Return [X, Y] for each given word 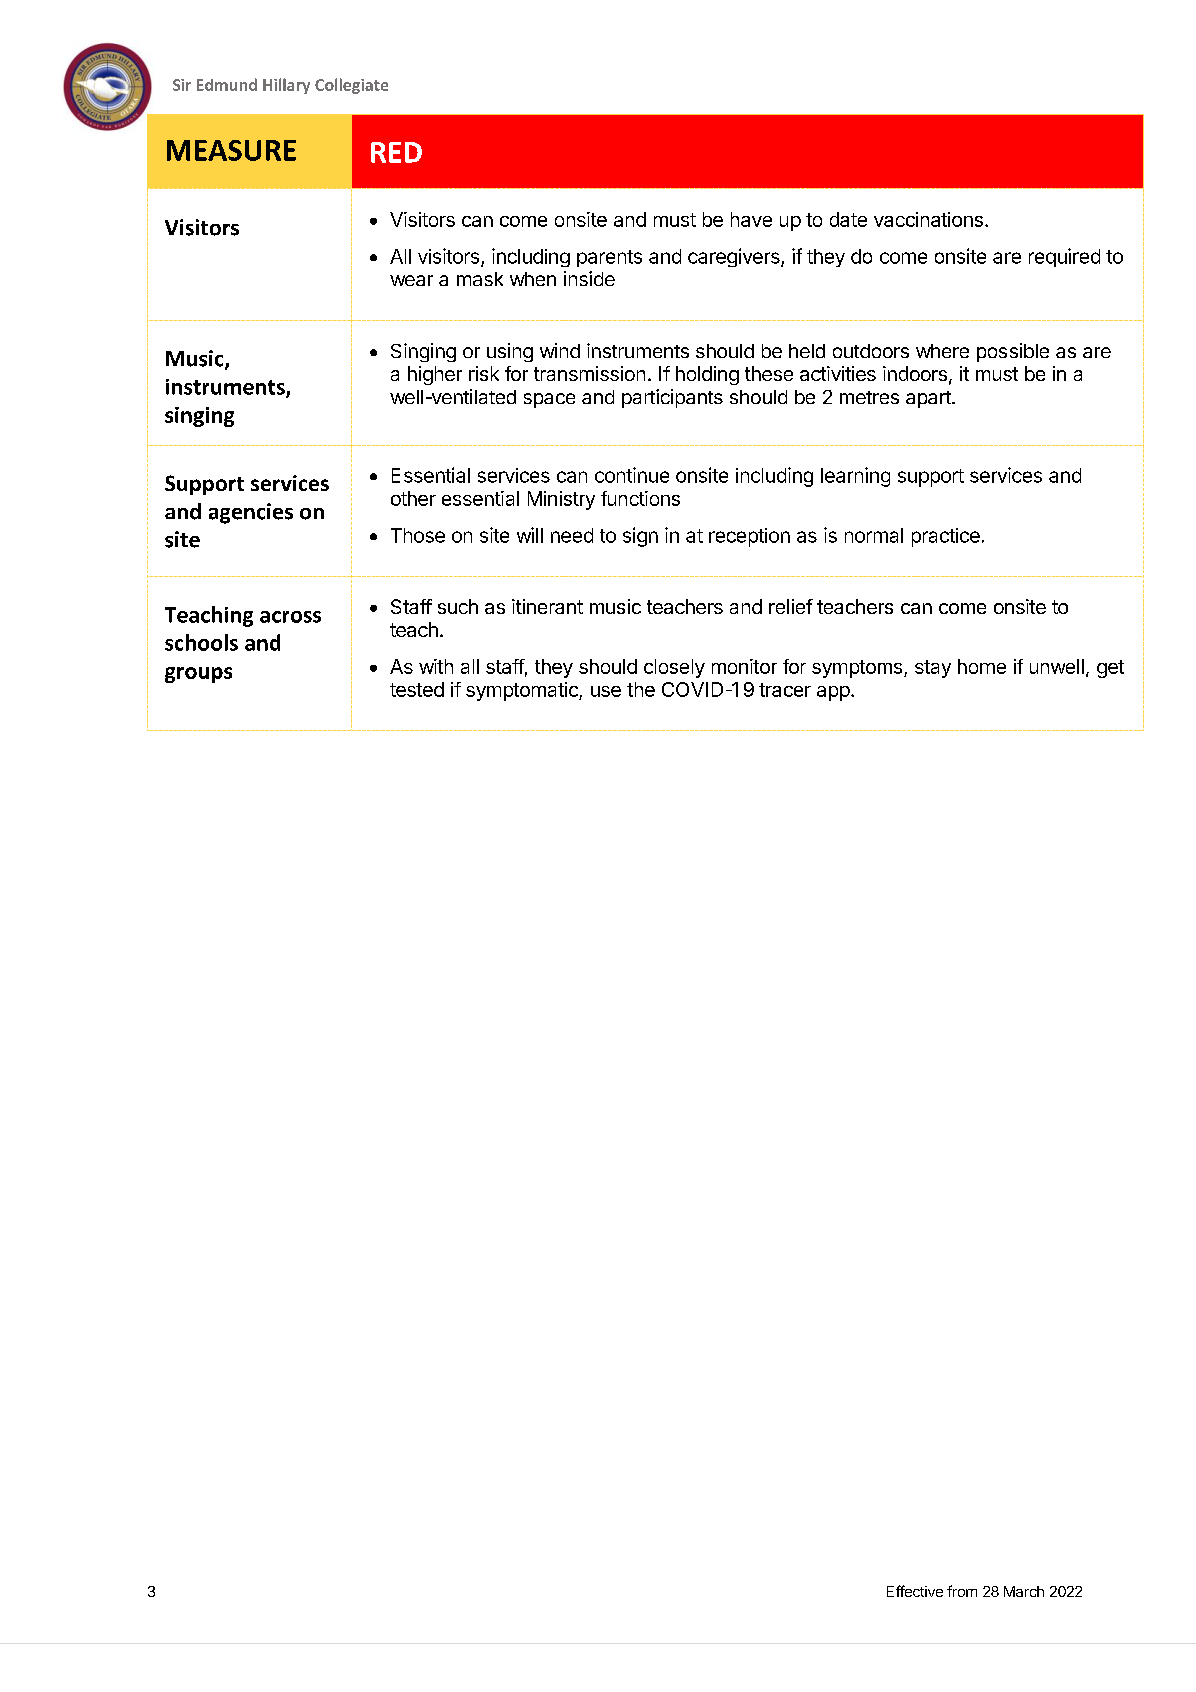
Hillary [286, 86]
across [290, 617]
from [962, 1591]
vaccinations [928, 219]
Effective [915, 1591]
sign [640, 537]
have [751, 219]
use [606, 691]
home [982, 666]
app [833, 693]
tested [417, 689]
